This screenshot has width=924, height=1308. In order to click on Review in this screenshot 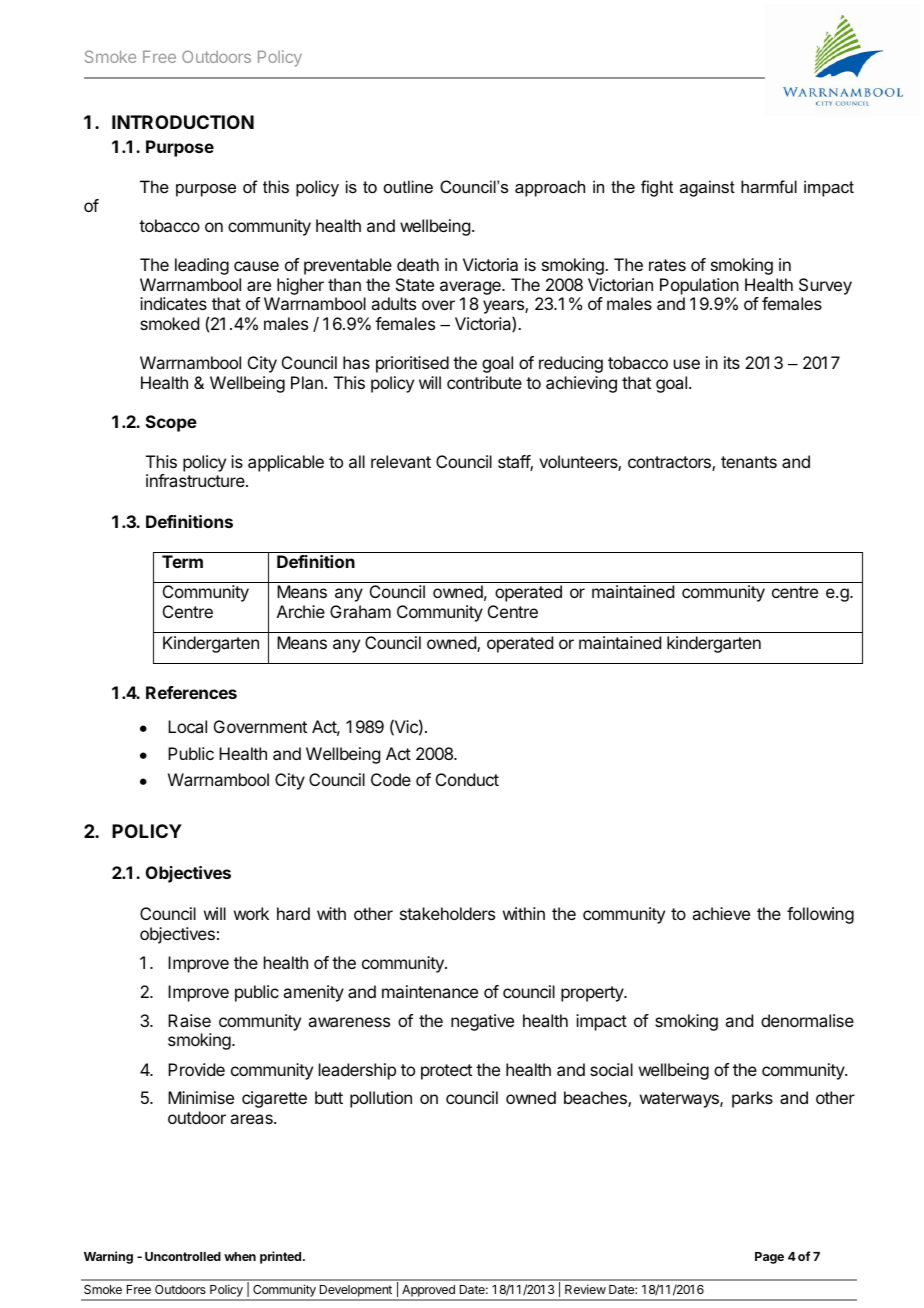, I will do `click(585, 1289)`.
